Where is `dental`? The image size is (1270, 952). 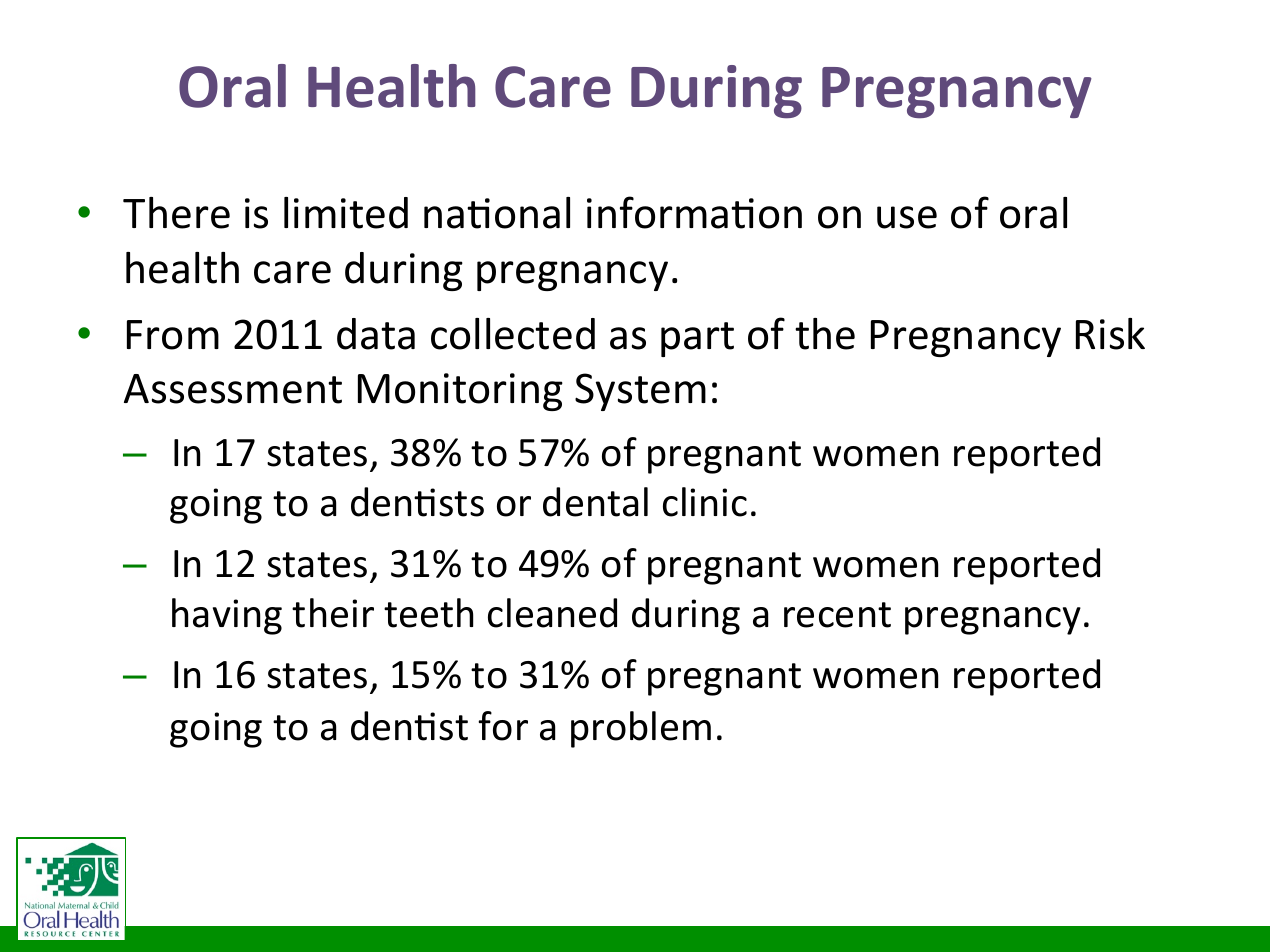 dental is located at coordinates (595, 502).
